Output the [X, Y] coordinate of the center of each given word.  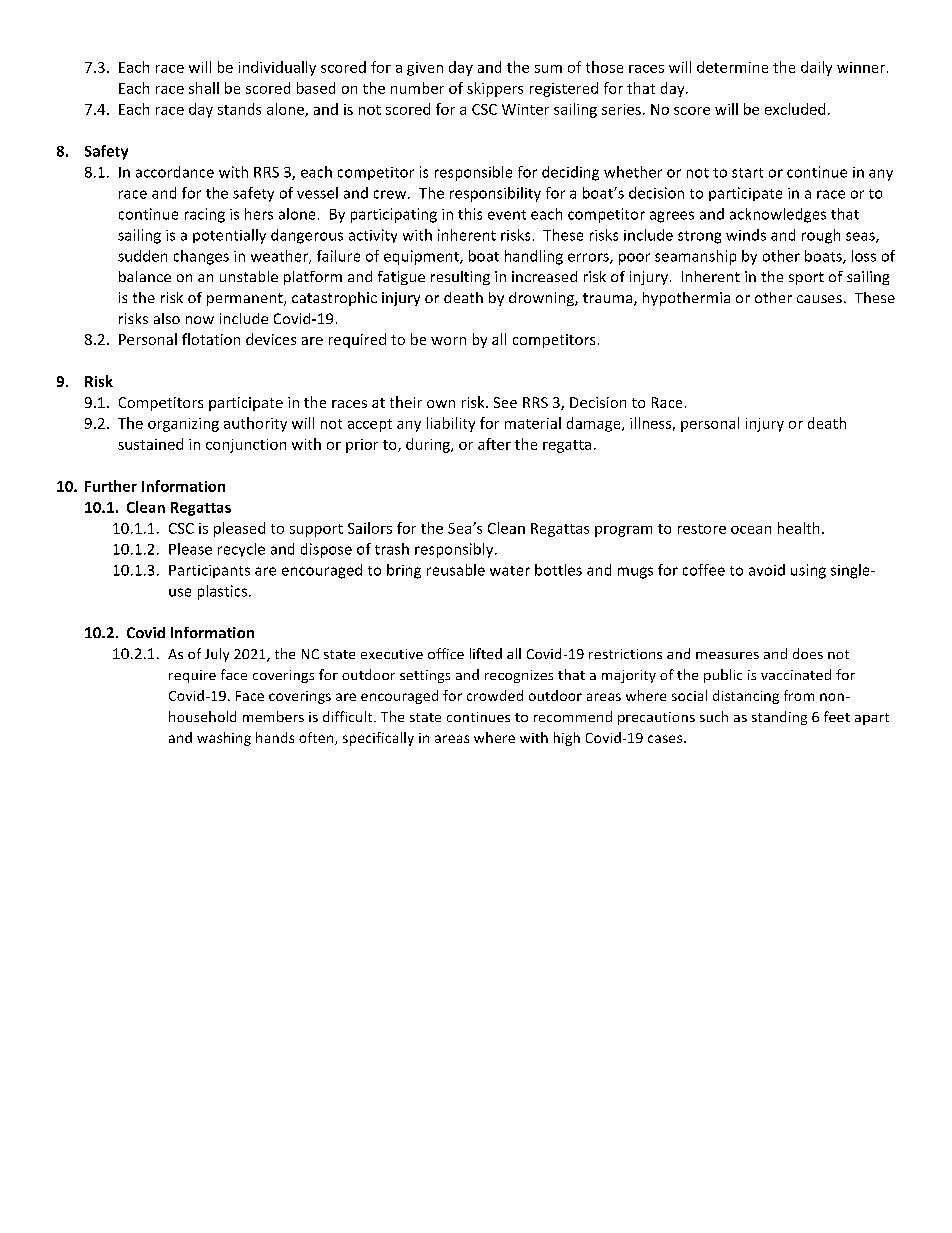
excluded [795, 109]
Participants [209, 571]
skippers [495, 89]
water [510, 571]
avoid [767, 570]
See [505, 402]
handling [534, 257]
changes [201, 257]
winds [746, 235]
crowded [495, 695]
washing [224, 739]
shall [204, 88]
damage [595, 424]
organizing [183, 425]
